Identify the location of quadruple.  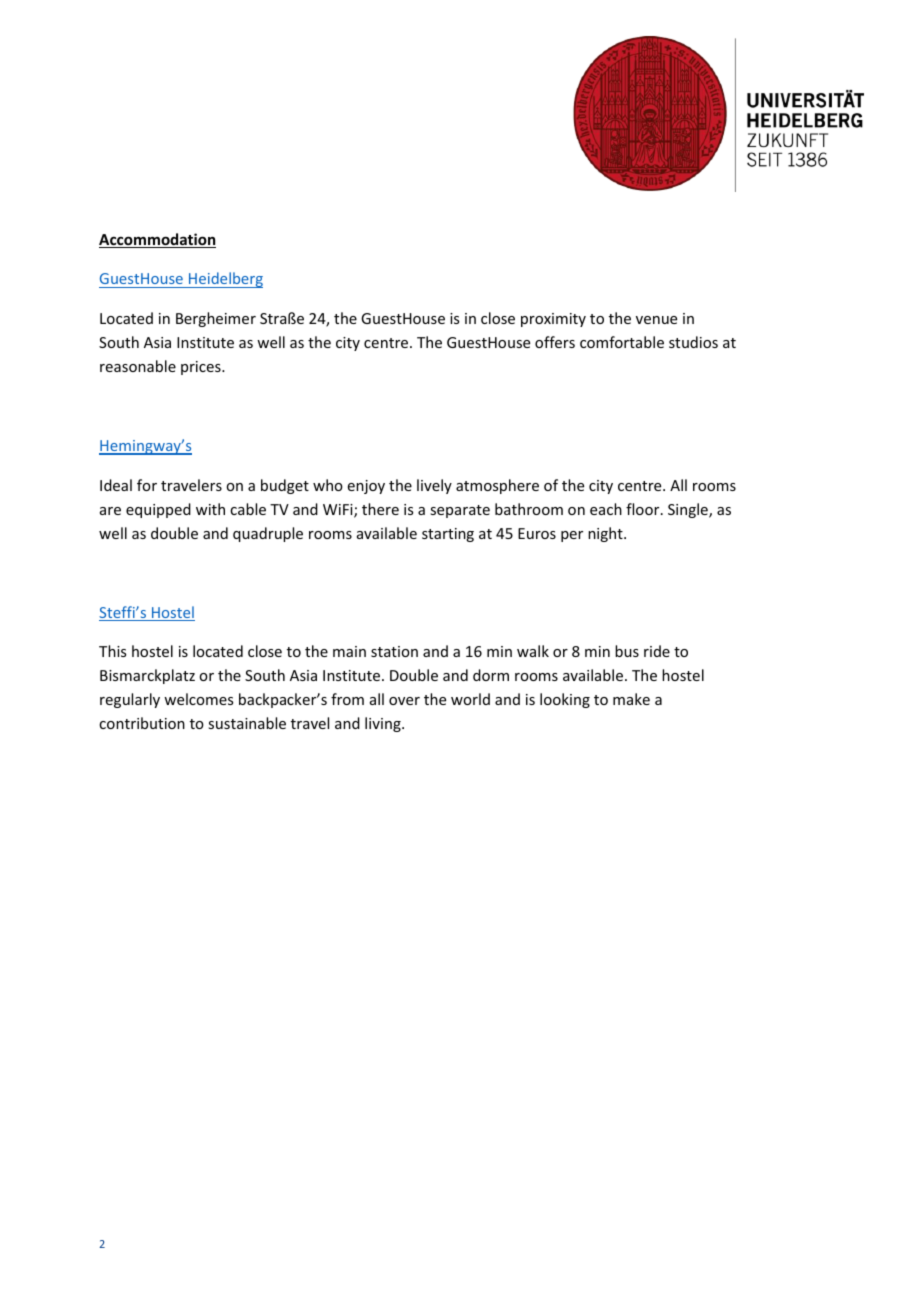
(268, 534).
